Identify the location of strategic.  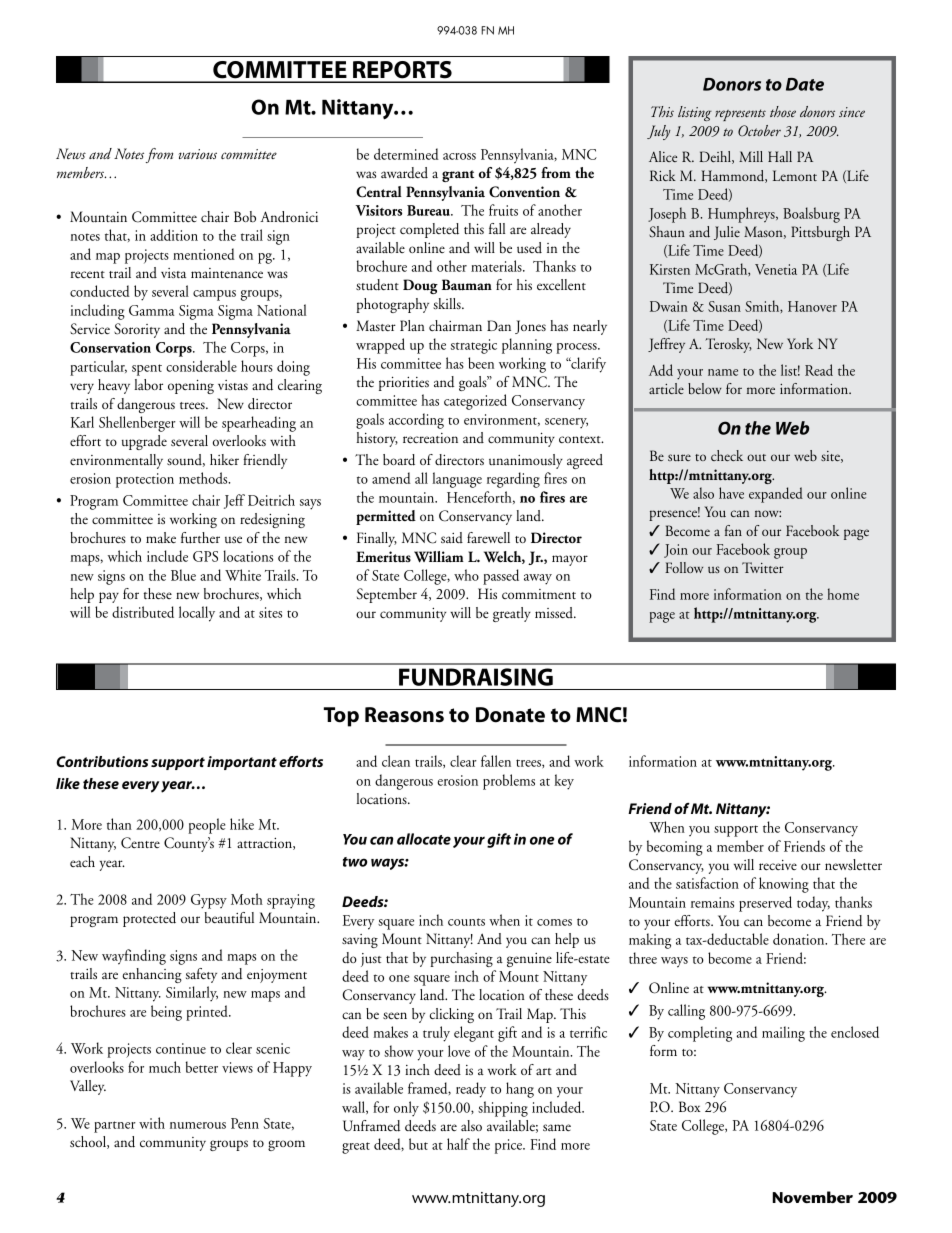
(474, 346).
